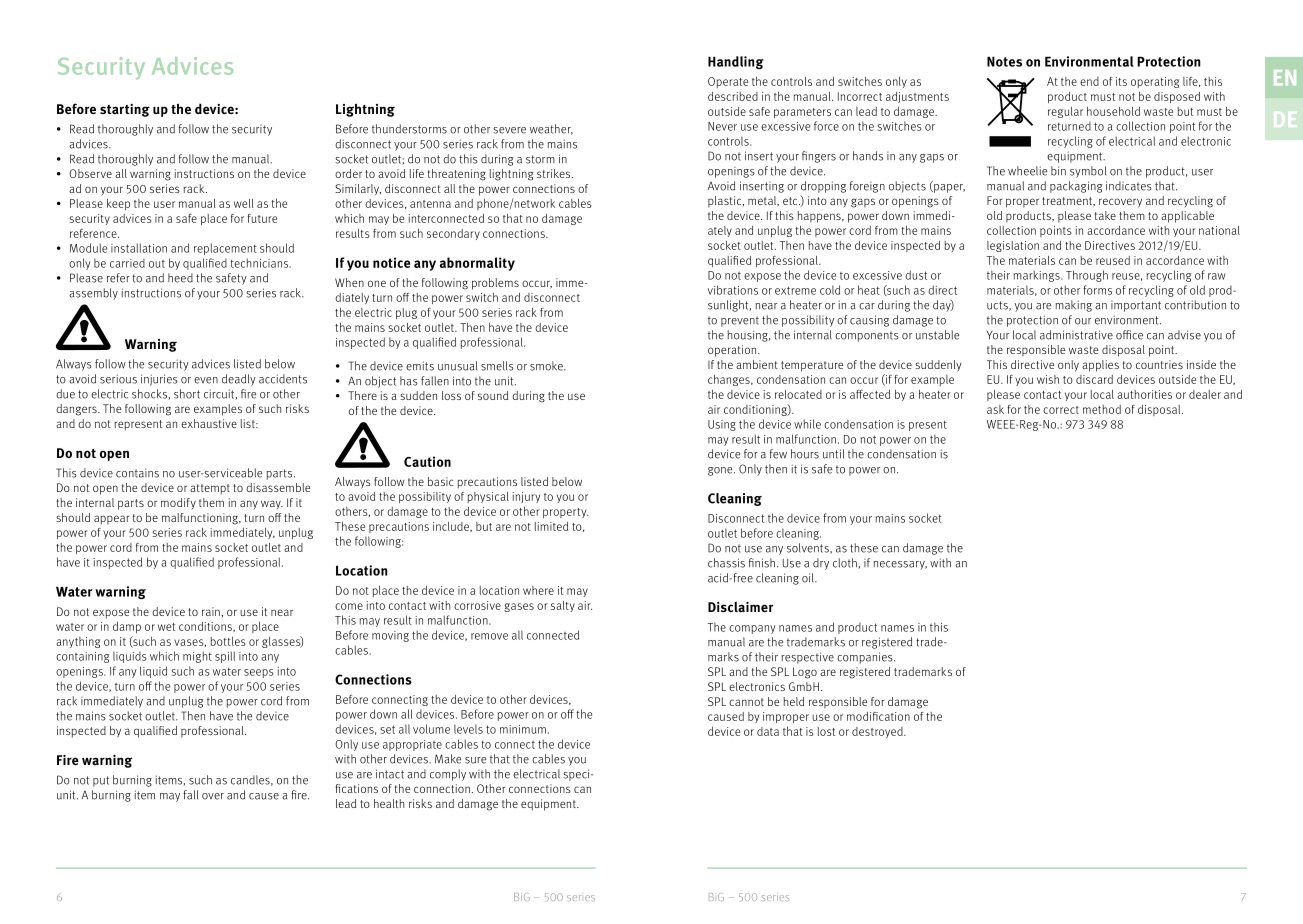  Describe the element at coordinates (475, 760) in the screenshot. I see `sure` at that location.
